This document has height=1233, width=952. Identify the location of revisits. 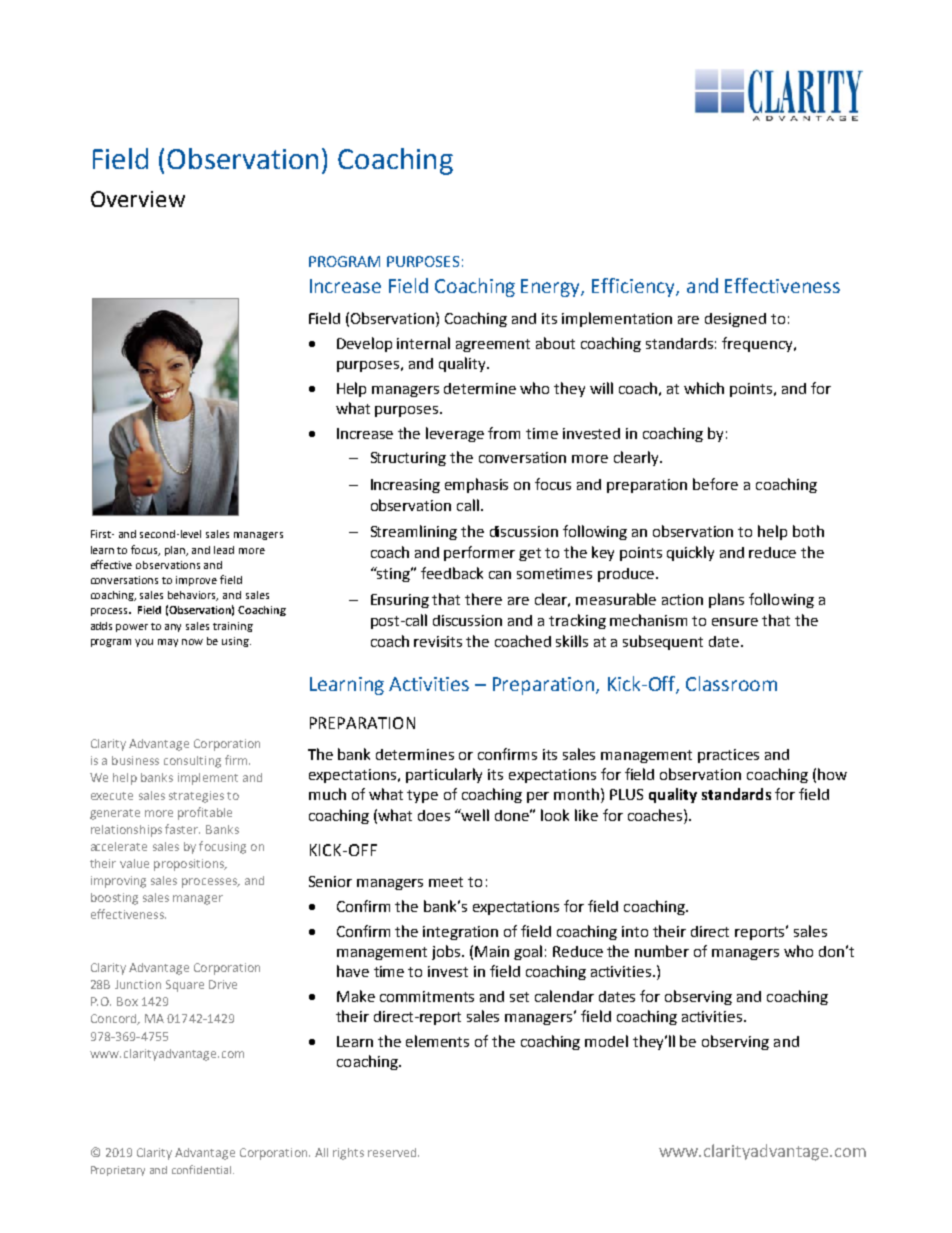
(438, 641).
